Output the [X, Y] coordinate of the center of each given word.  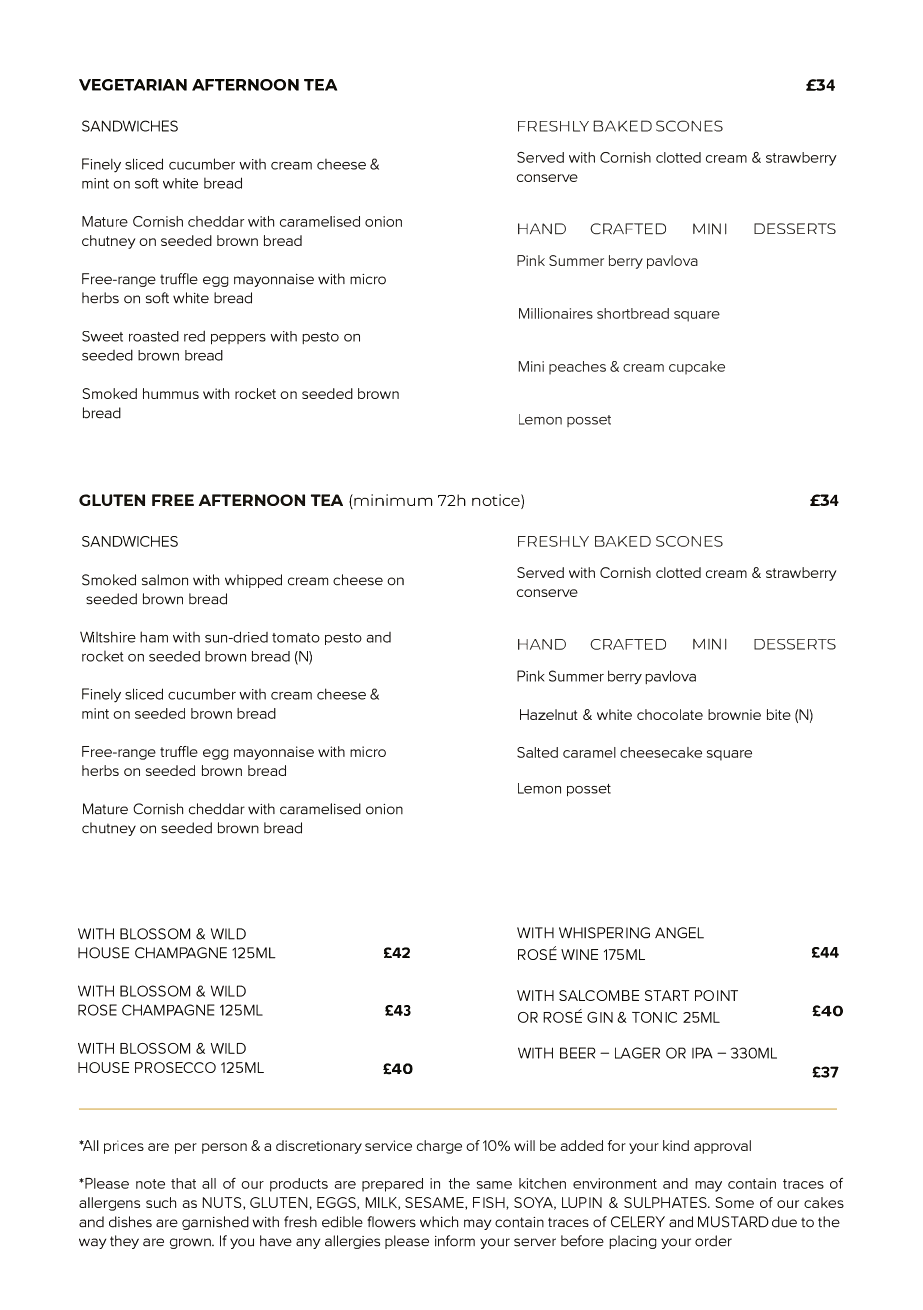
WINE [579, 954]
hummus [171, 393]
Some [735, 1202]
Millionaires [556, 313]
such [161, 1202]
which [439, 1222]
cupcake [697, 368]
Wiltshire [108, 637]
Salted [537, 752]
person [224, 1148]
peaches [577, 368]
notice [497, 500]
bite [779, 714]
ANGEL [679, 933]
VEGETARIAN [133, 85]
